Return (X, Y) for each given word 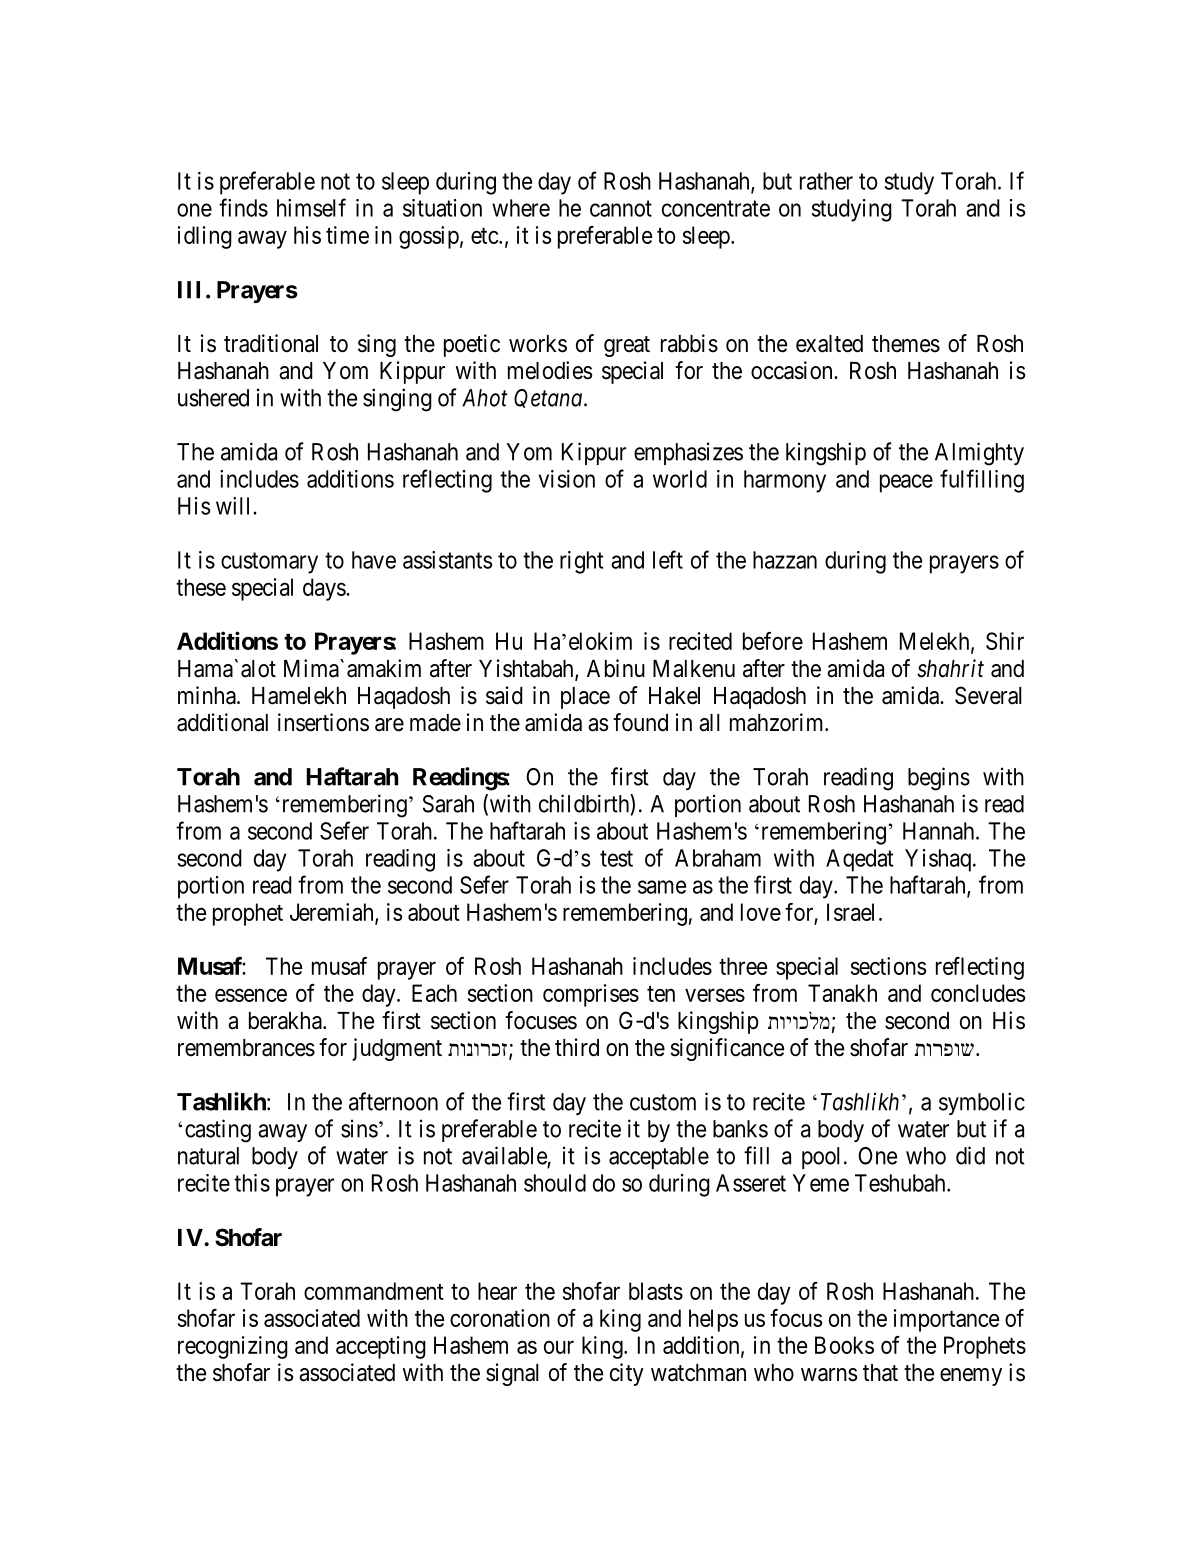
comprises (591, 995)
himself (311, 207)
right (582, 562)
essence (251, 995)
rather (826, 181)
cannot (621, 209)
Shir (1005, 641)
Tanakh (842, 993)
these (201, 587)
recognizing (233, 1347)
